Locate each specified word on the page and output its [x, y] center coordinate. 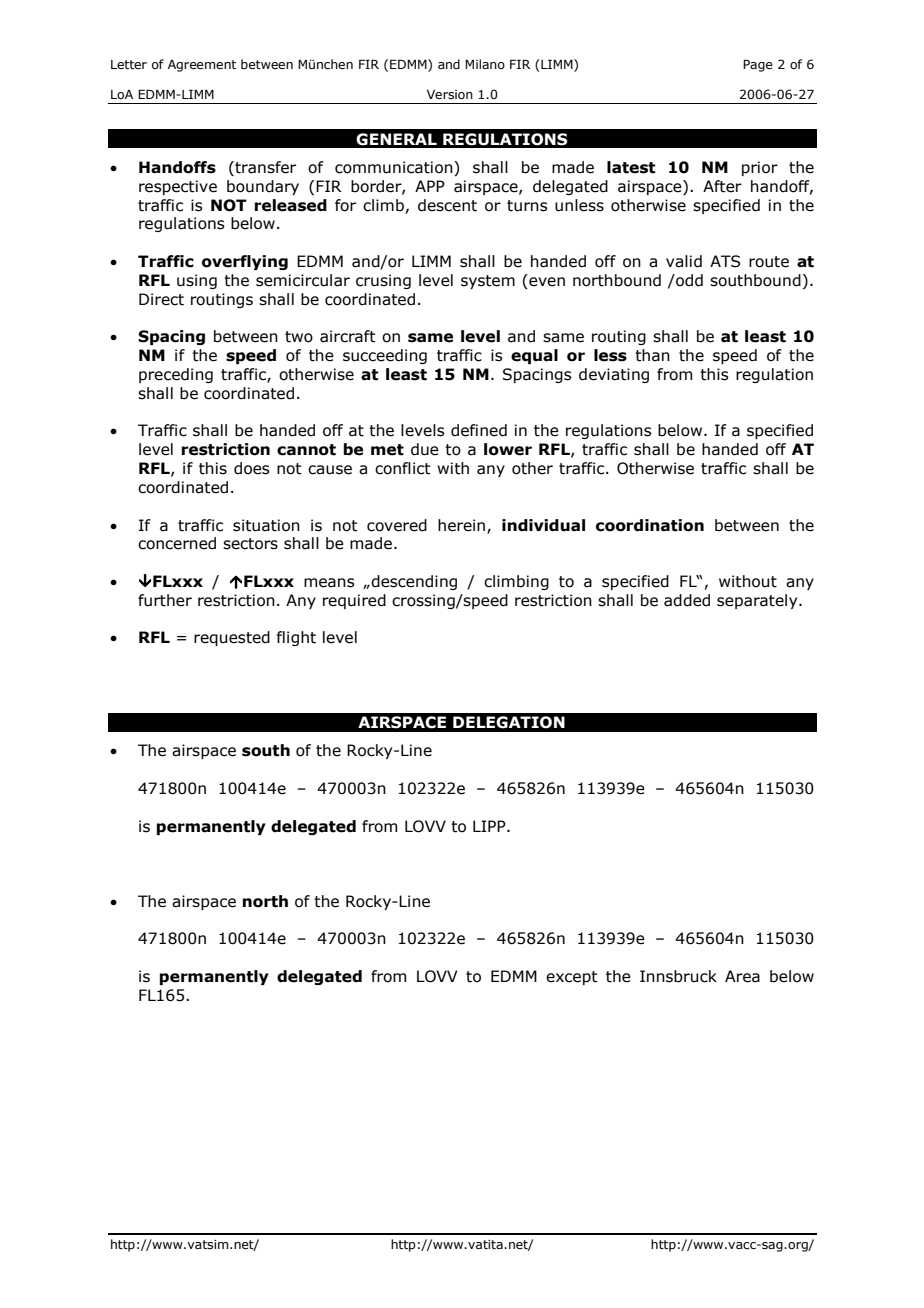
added [687, 600]
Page [758, 65]
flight [296, 638]
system [488, 282]
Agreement [202, 66]
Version [450, 94]
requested [232, 638]
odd [688, 280]
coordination [650, 525]
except [572, 978]
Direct [161, 299]
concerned [177, 543]
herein [463, 526]
